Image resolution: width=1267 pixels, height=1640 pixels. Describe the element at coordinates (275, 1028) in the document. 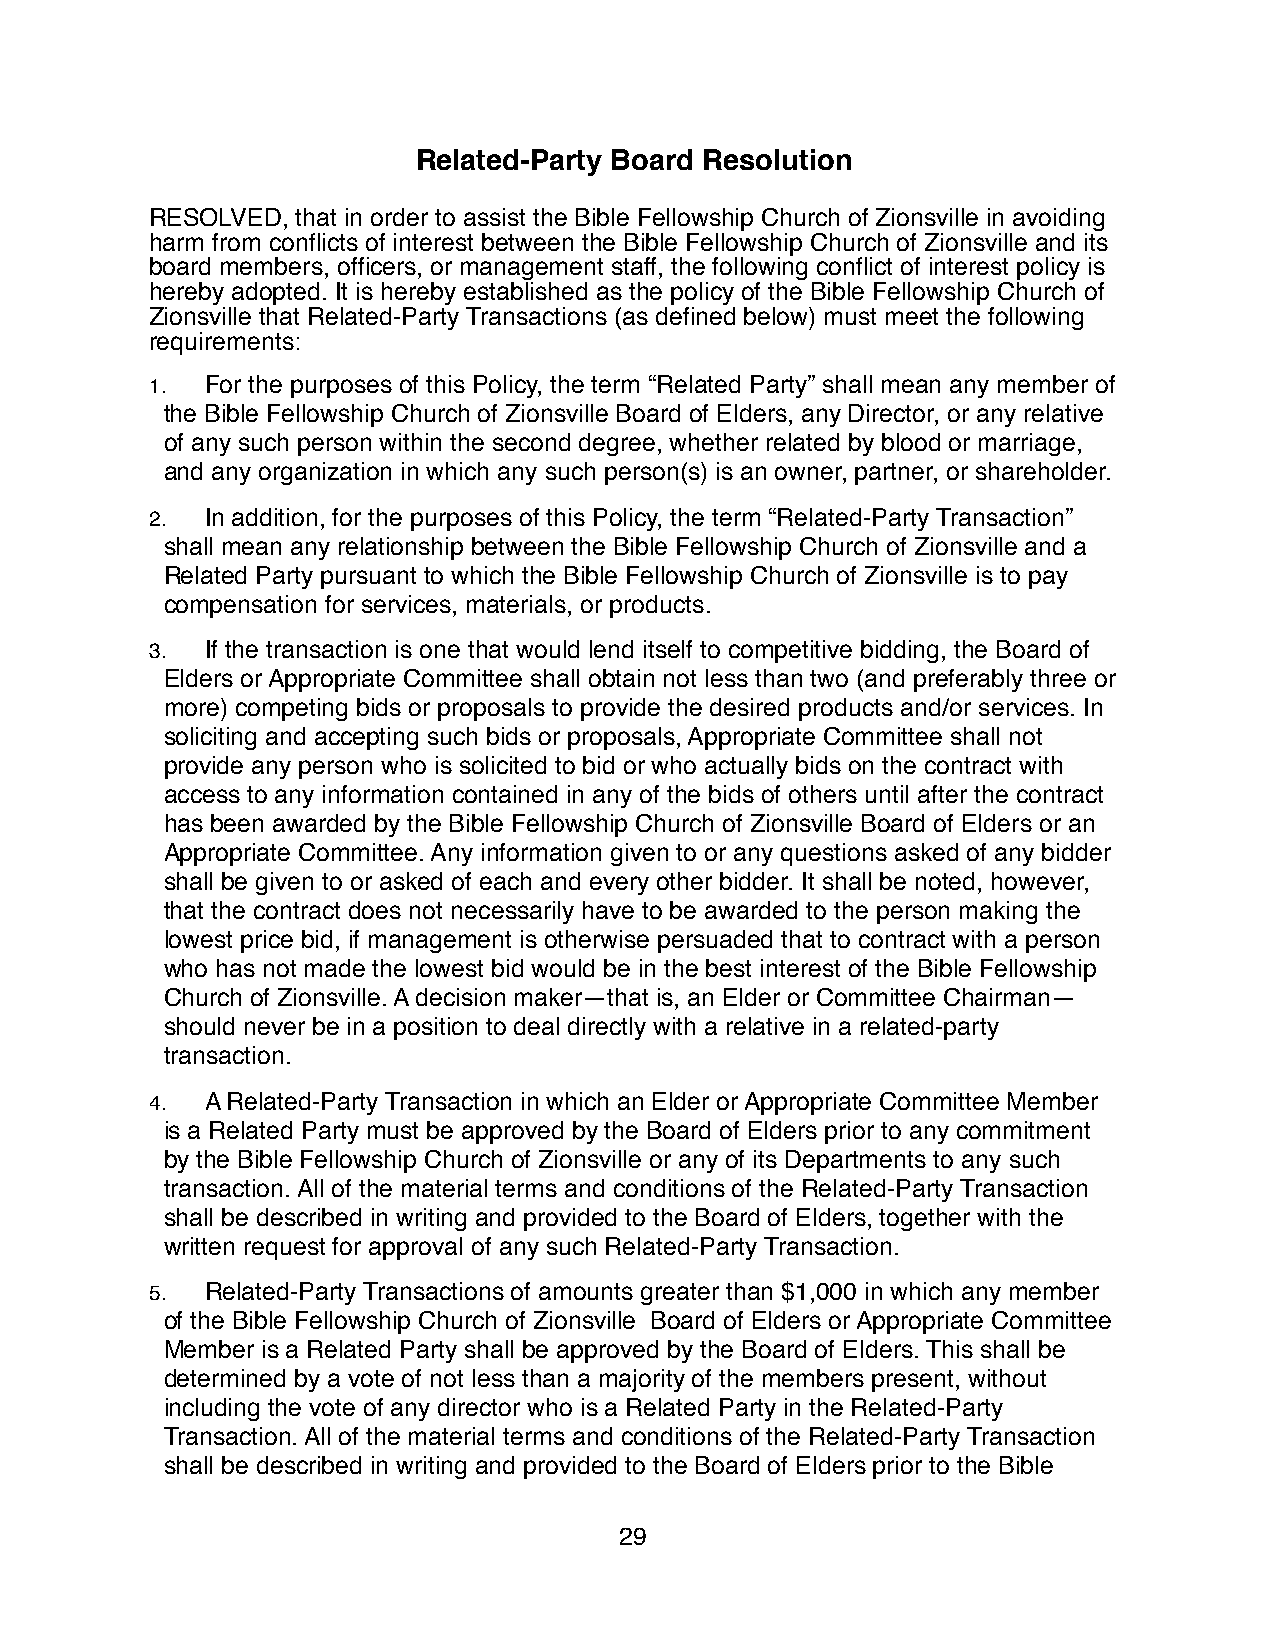

I see `never` at that location.
